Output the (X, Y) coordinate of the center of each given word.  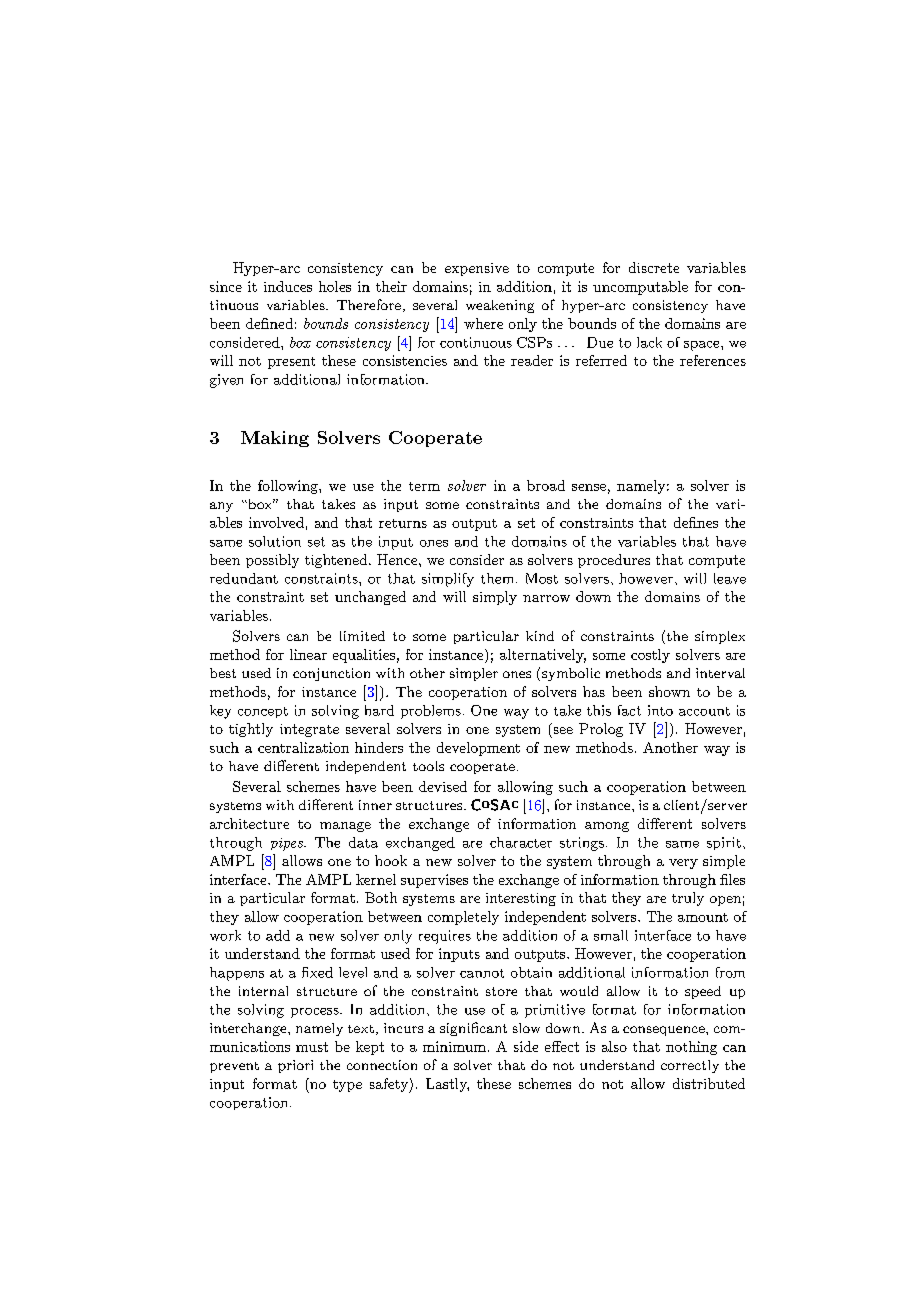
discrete (654, 267)
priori (295, 1066)
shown (669, 691)
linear (308, 654)
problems (431, 712)
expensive (477, 269)
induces (288, 286)
